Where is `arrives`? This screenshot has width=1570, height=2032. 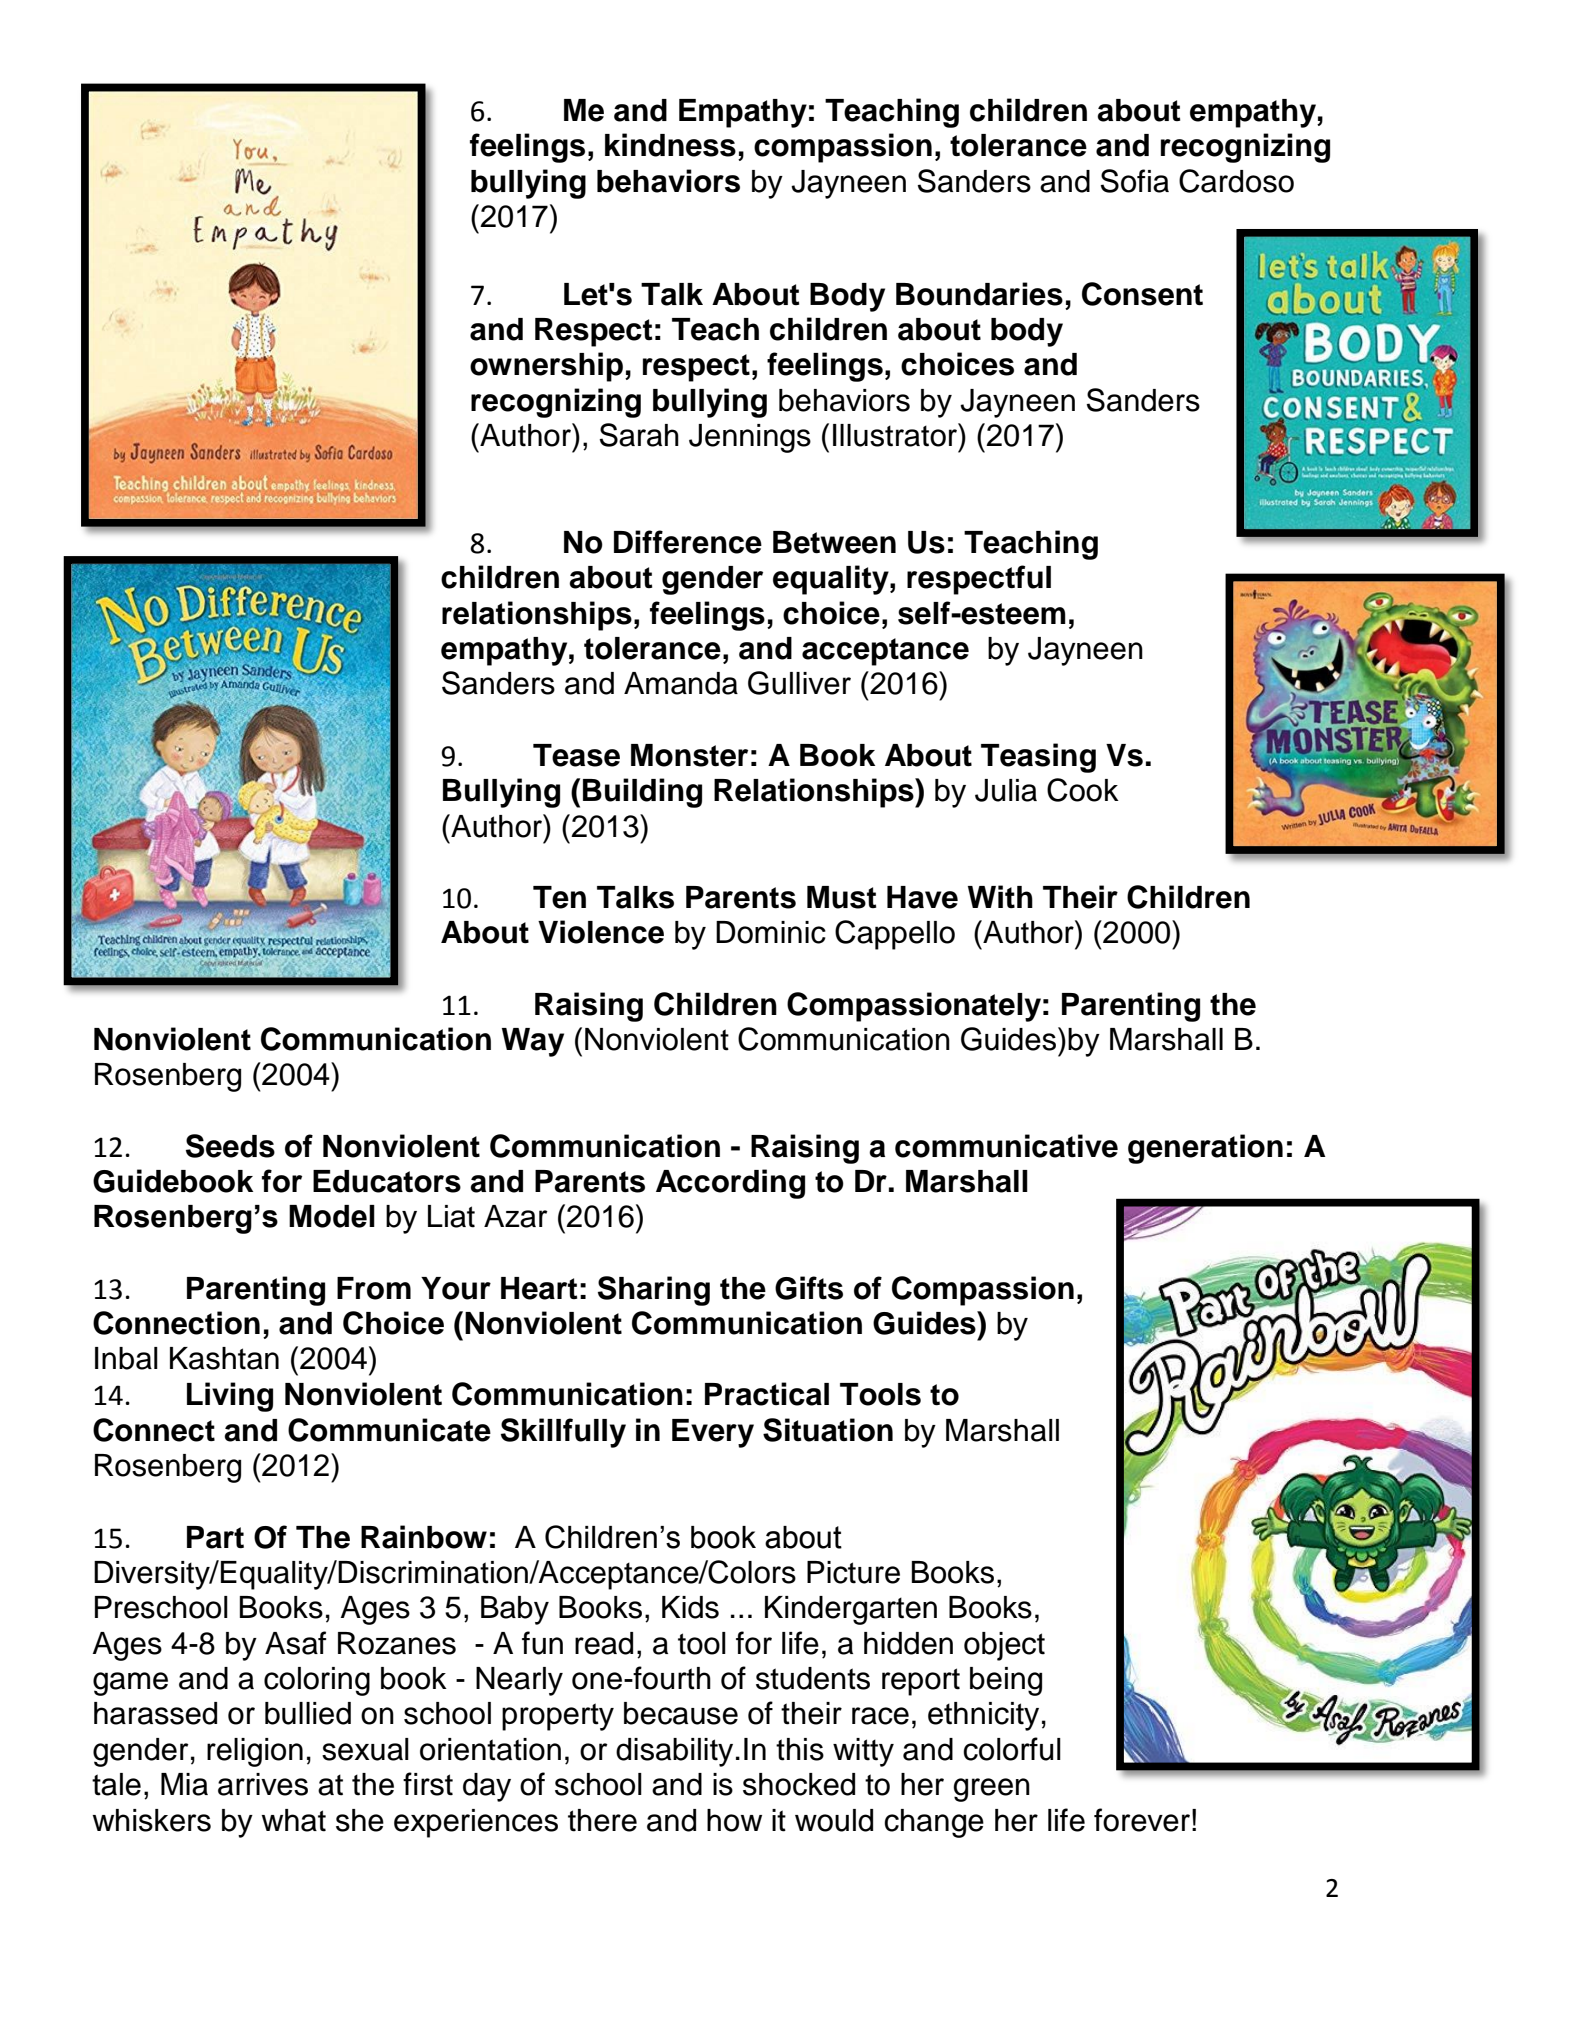 arrives is located at coordinates (263, 1784).
